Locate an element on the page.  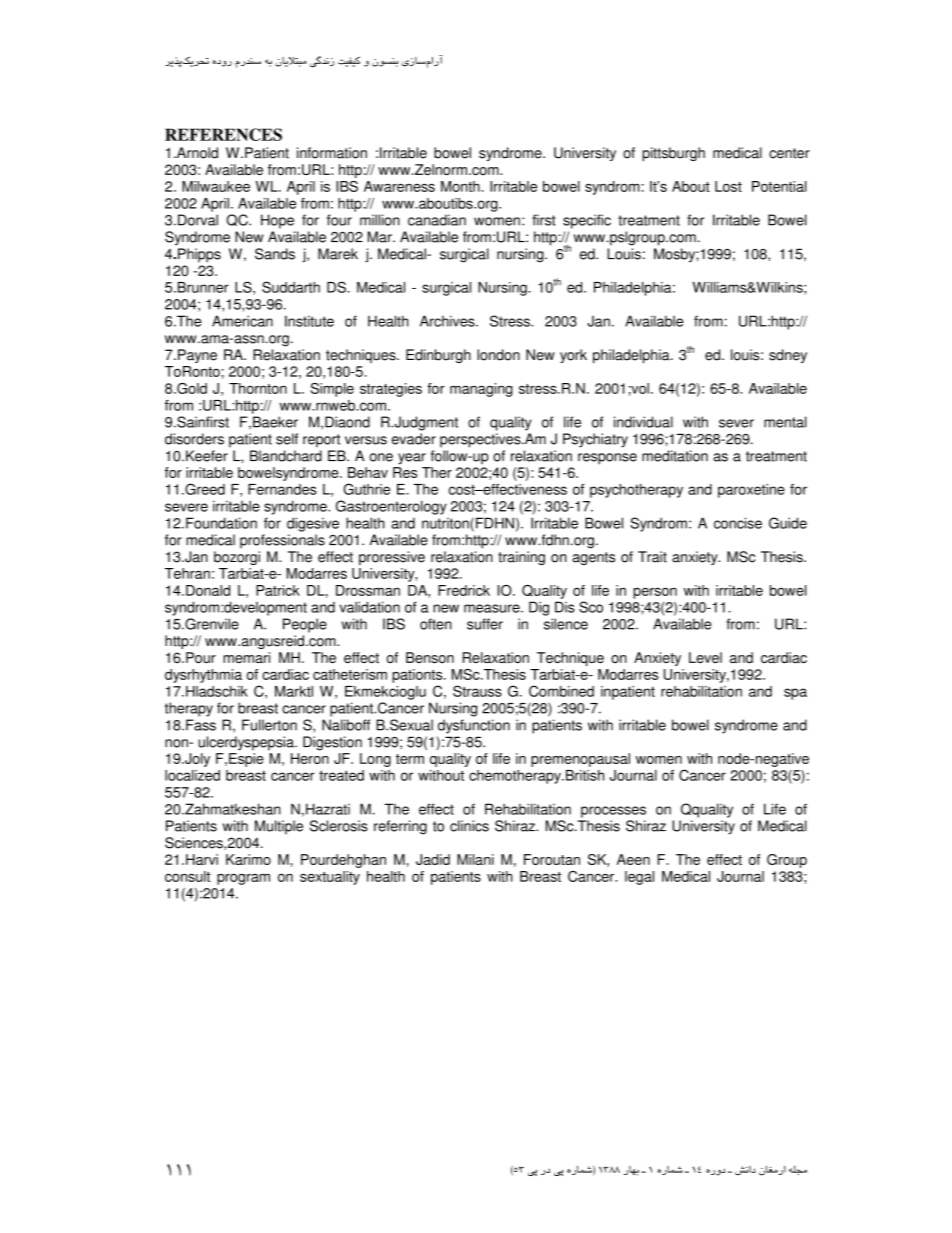
REFERENCES is located at coordinates (223, 134).
